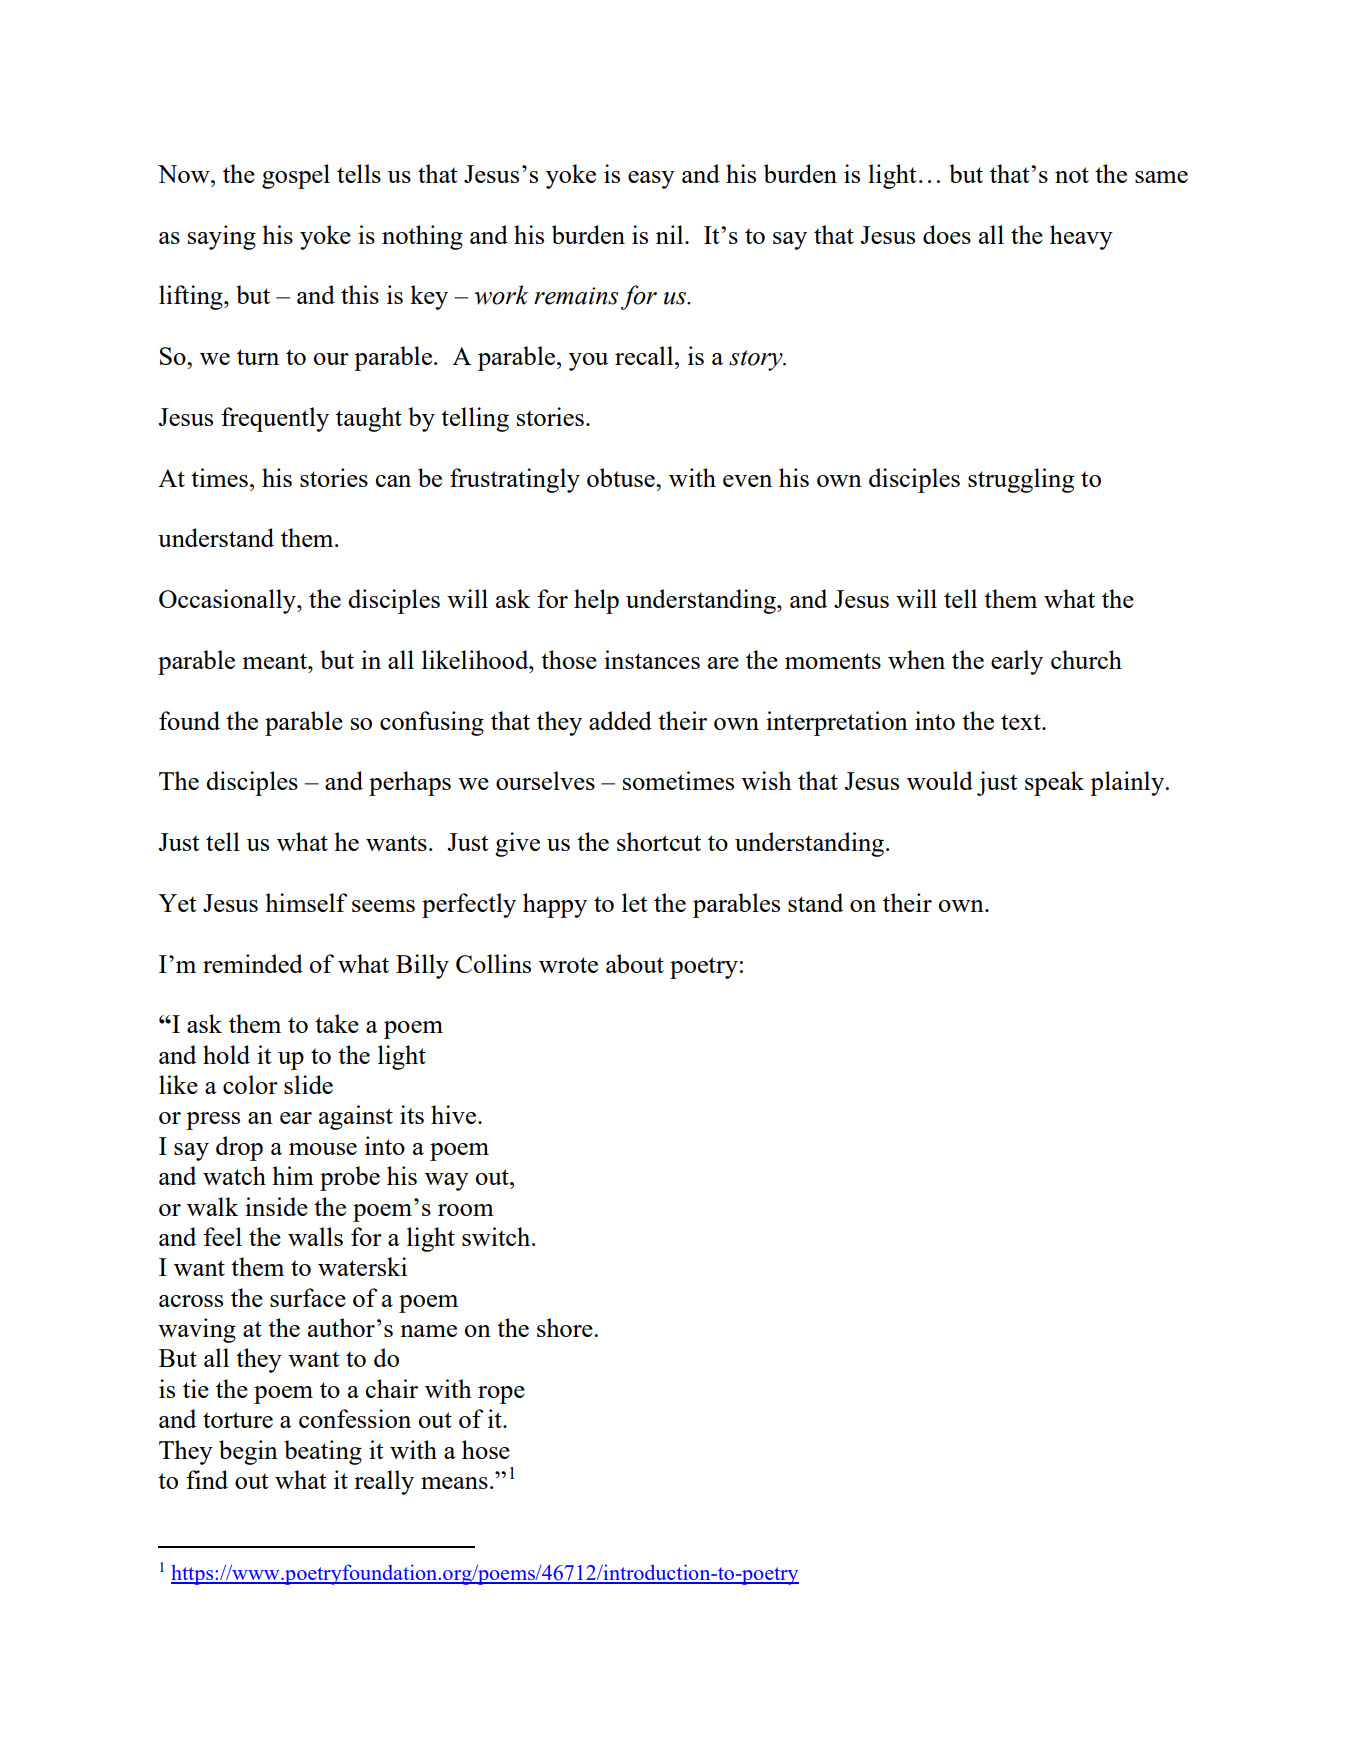 Image resolution: width=1347 pixels, height=1743 pixels. Describe the element at coordinates (323, 1149) in the screenshot. I see `mouse` at that location.
